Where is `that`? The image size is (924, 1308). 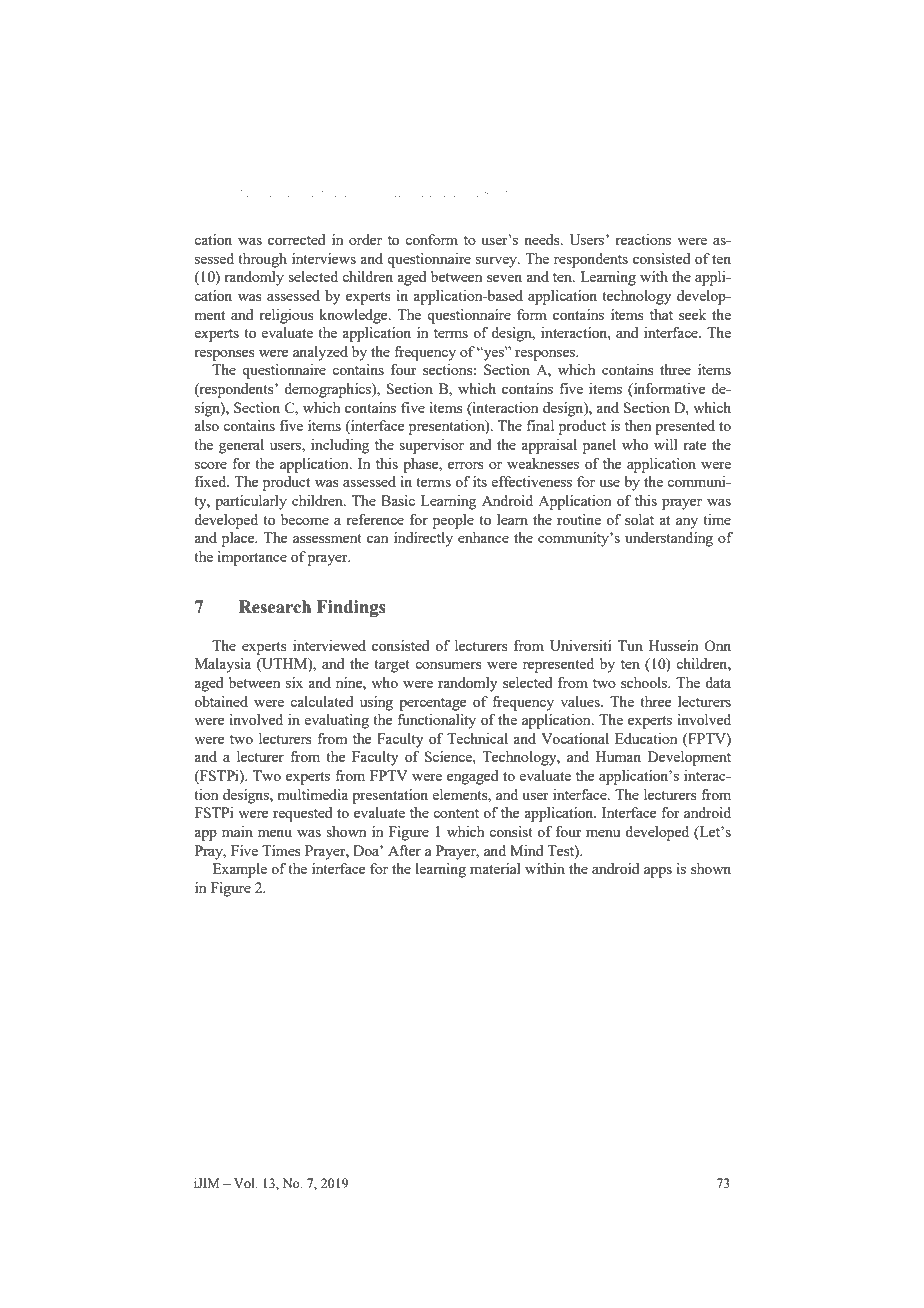
that is located at coordinates (661, 314).
